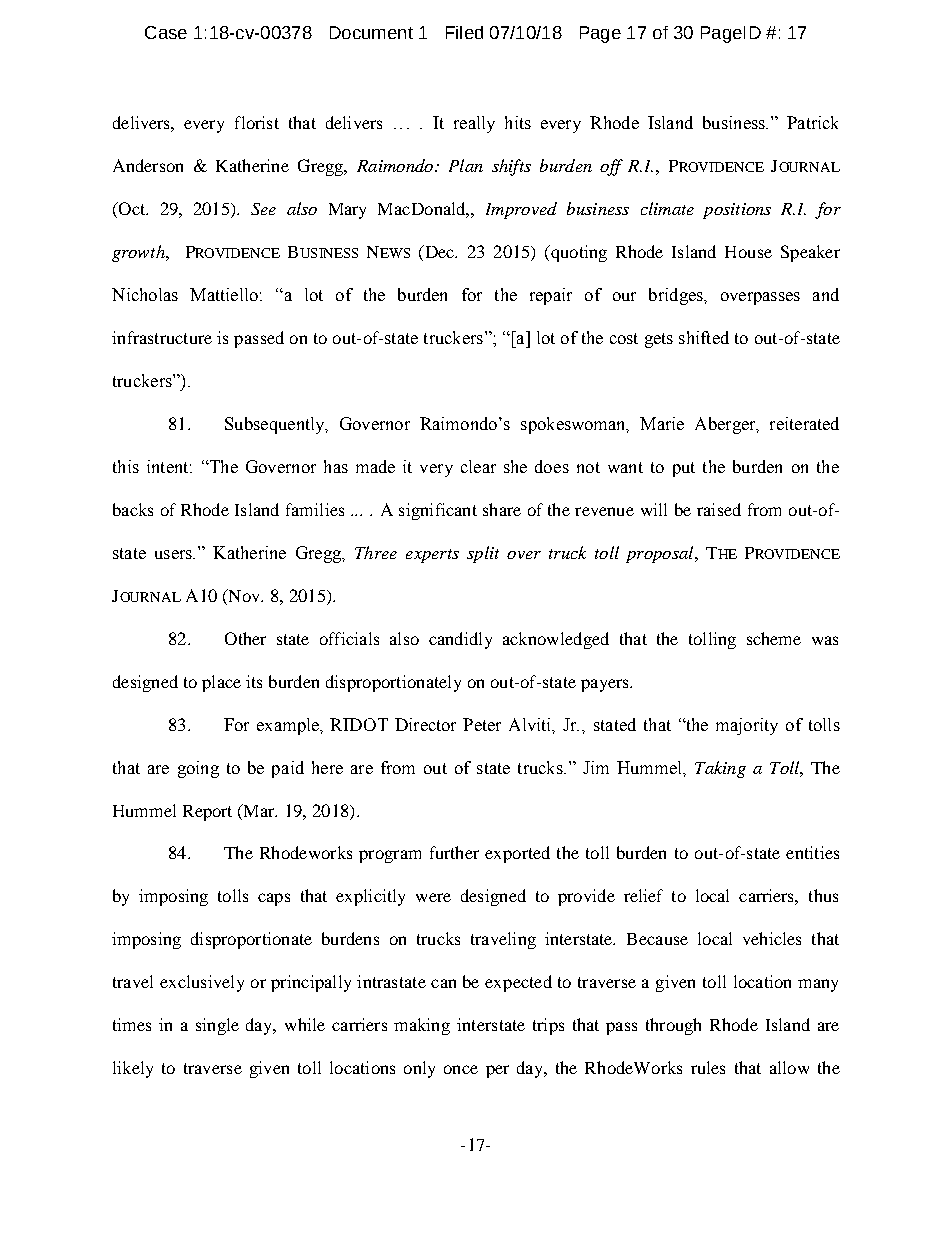  What do you see at coordinates (454, 852) in the image?
I see `further` at bounding box center [454, 852].
